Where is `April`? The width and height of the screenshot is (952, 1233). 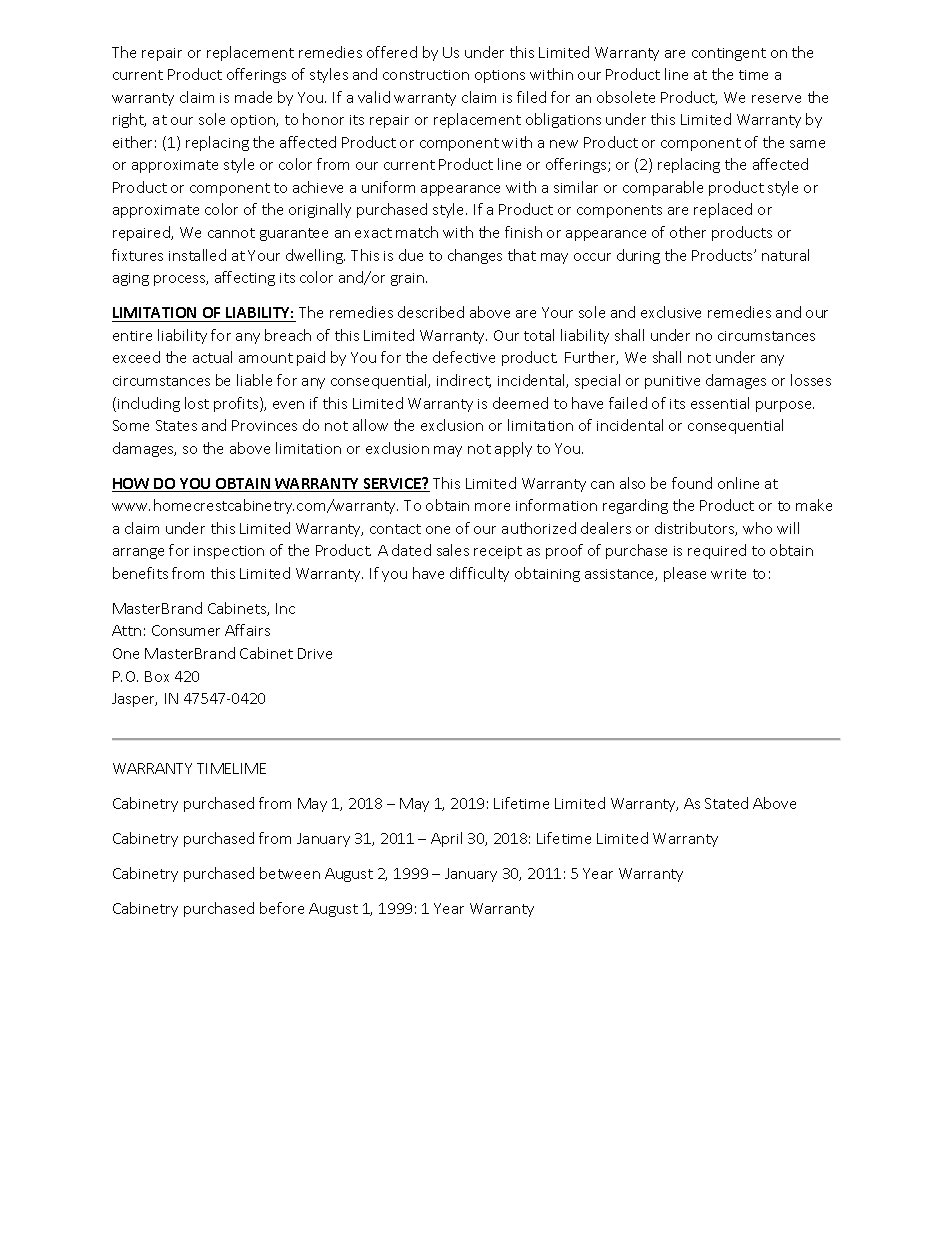
April is located at coordinates (446, 839).
